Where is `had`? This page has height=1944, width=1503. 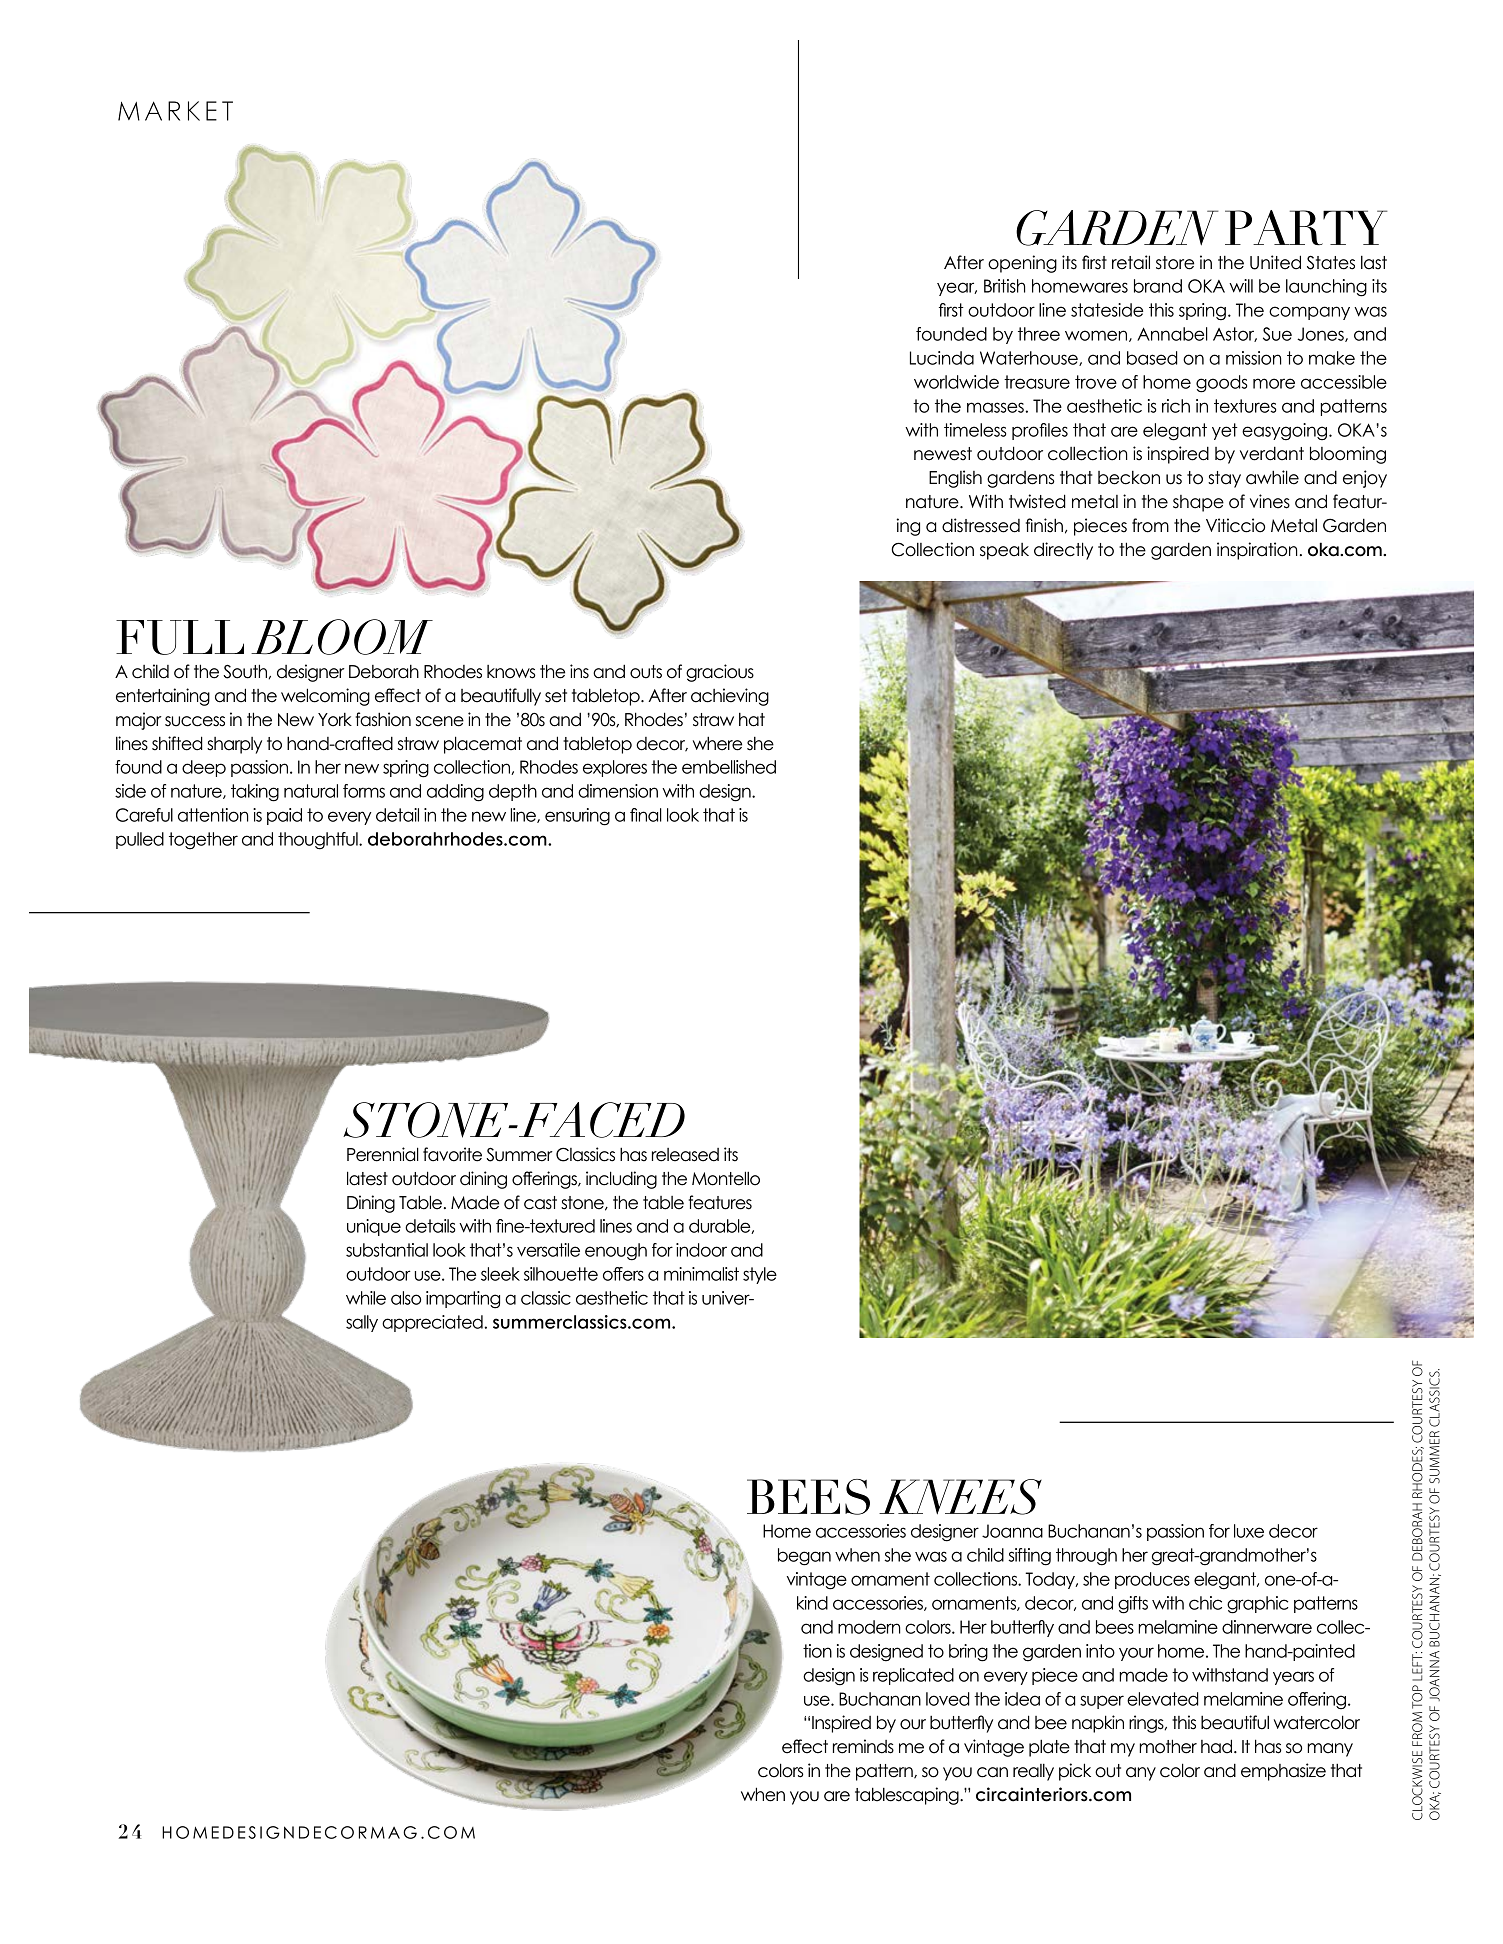
had is located at coordinates (1218, 1746).
